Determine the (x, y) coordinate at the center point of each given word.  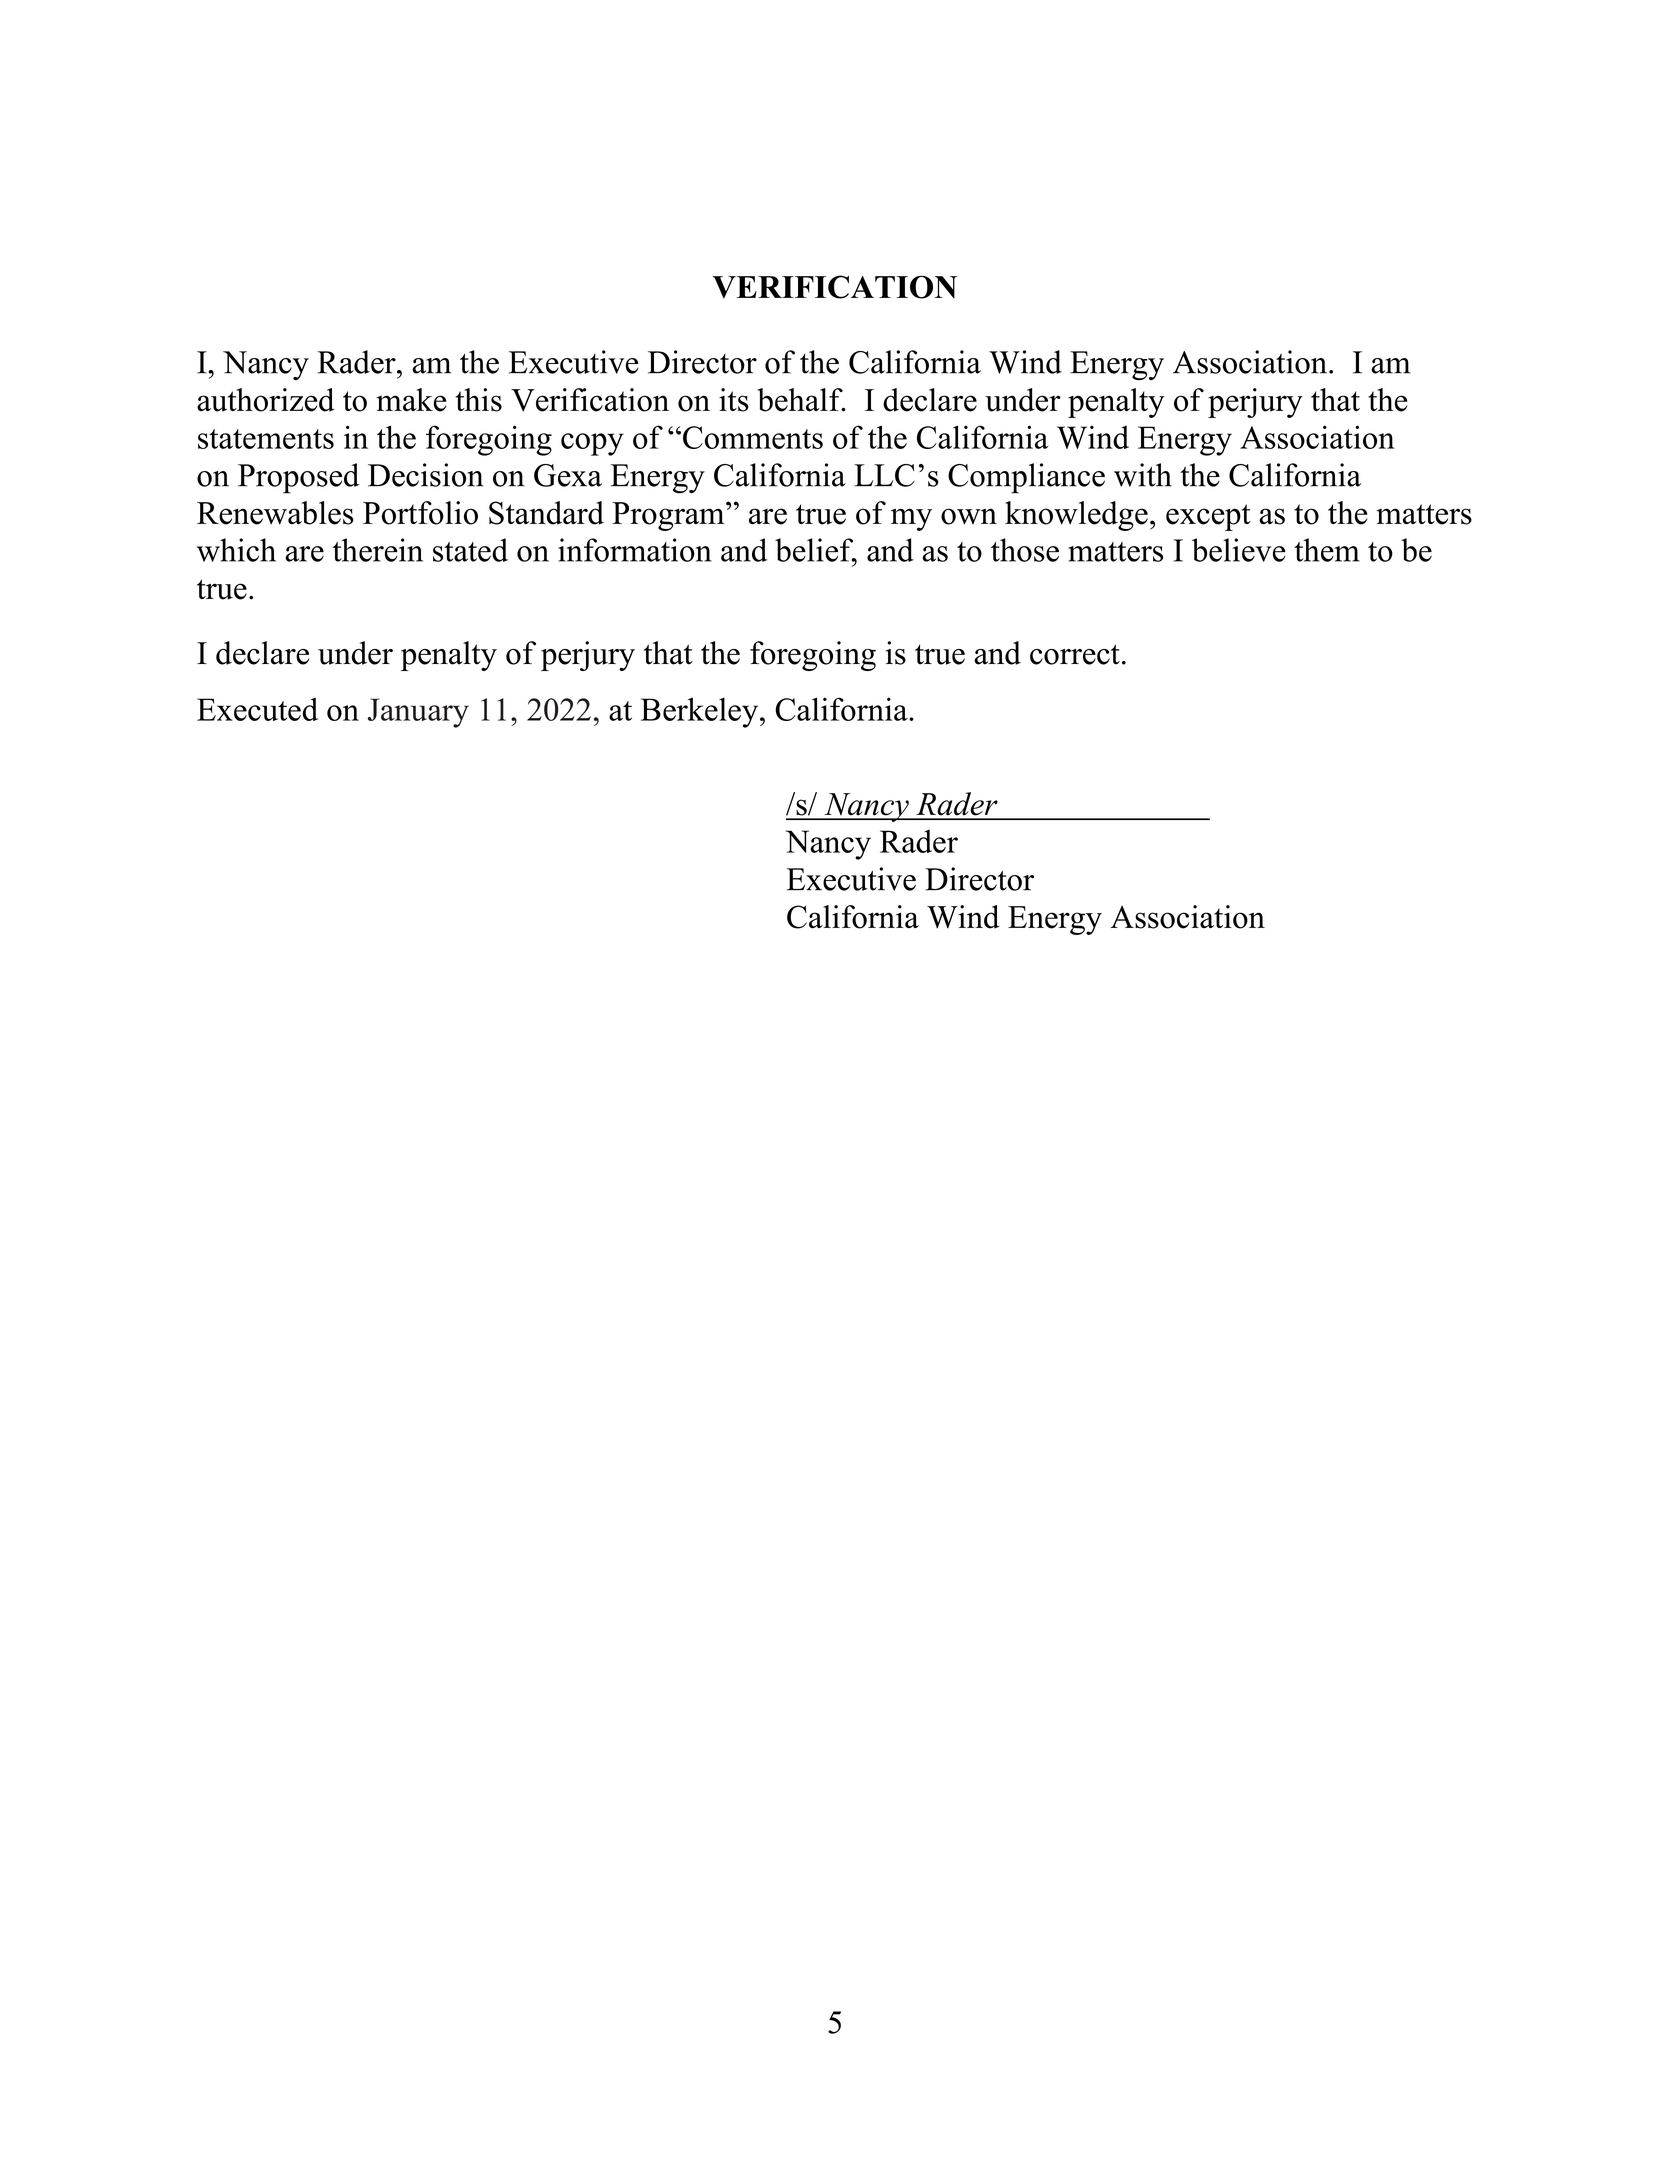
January (418, 713)
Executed (257, 709)
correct (1075, 654)
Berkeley (699, 712)
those (1025, 550)
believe (1239, 550)
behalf (801, 400)
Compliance (1026, 478)
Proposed (298, 478)
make (411, 400)
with (1143, 475)
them (1327, 550)
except (1208, 517)
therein (378, 550)
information (635, 550)
